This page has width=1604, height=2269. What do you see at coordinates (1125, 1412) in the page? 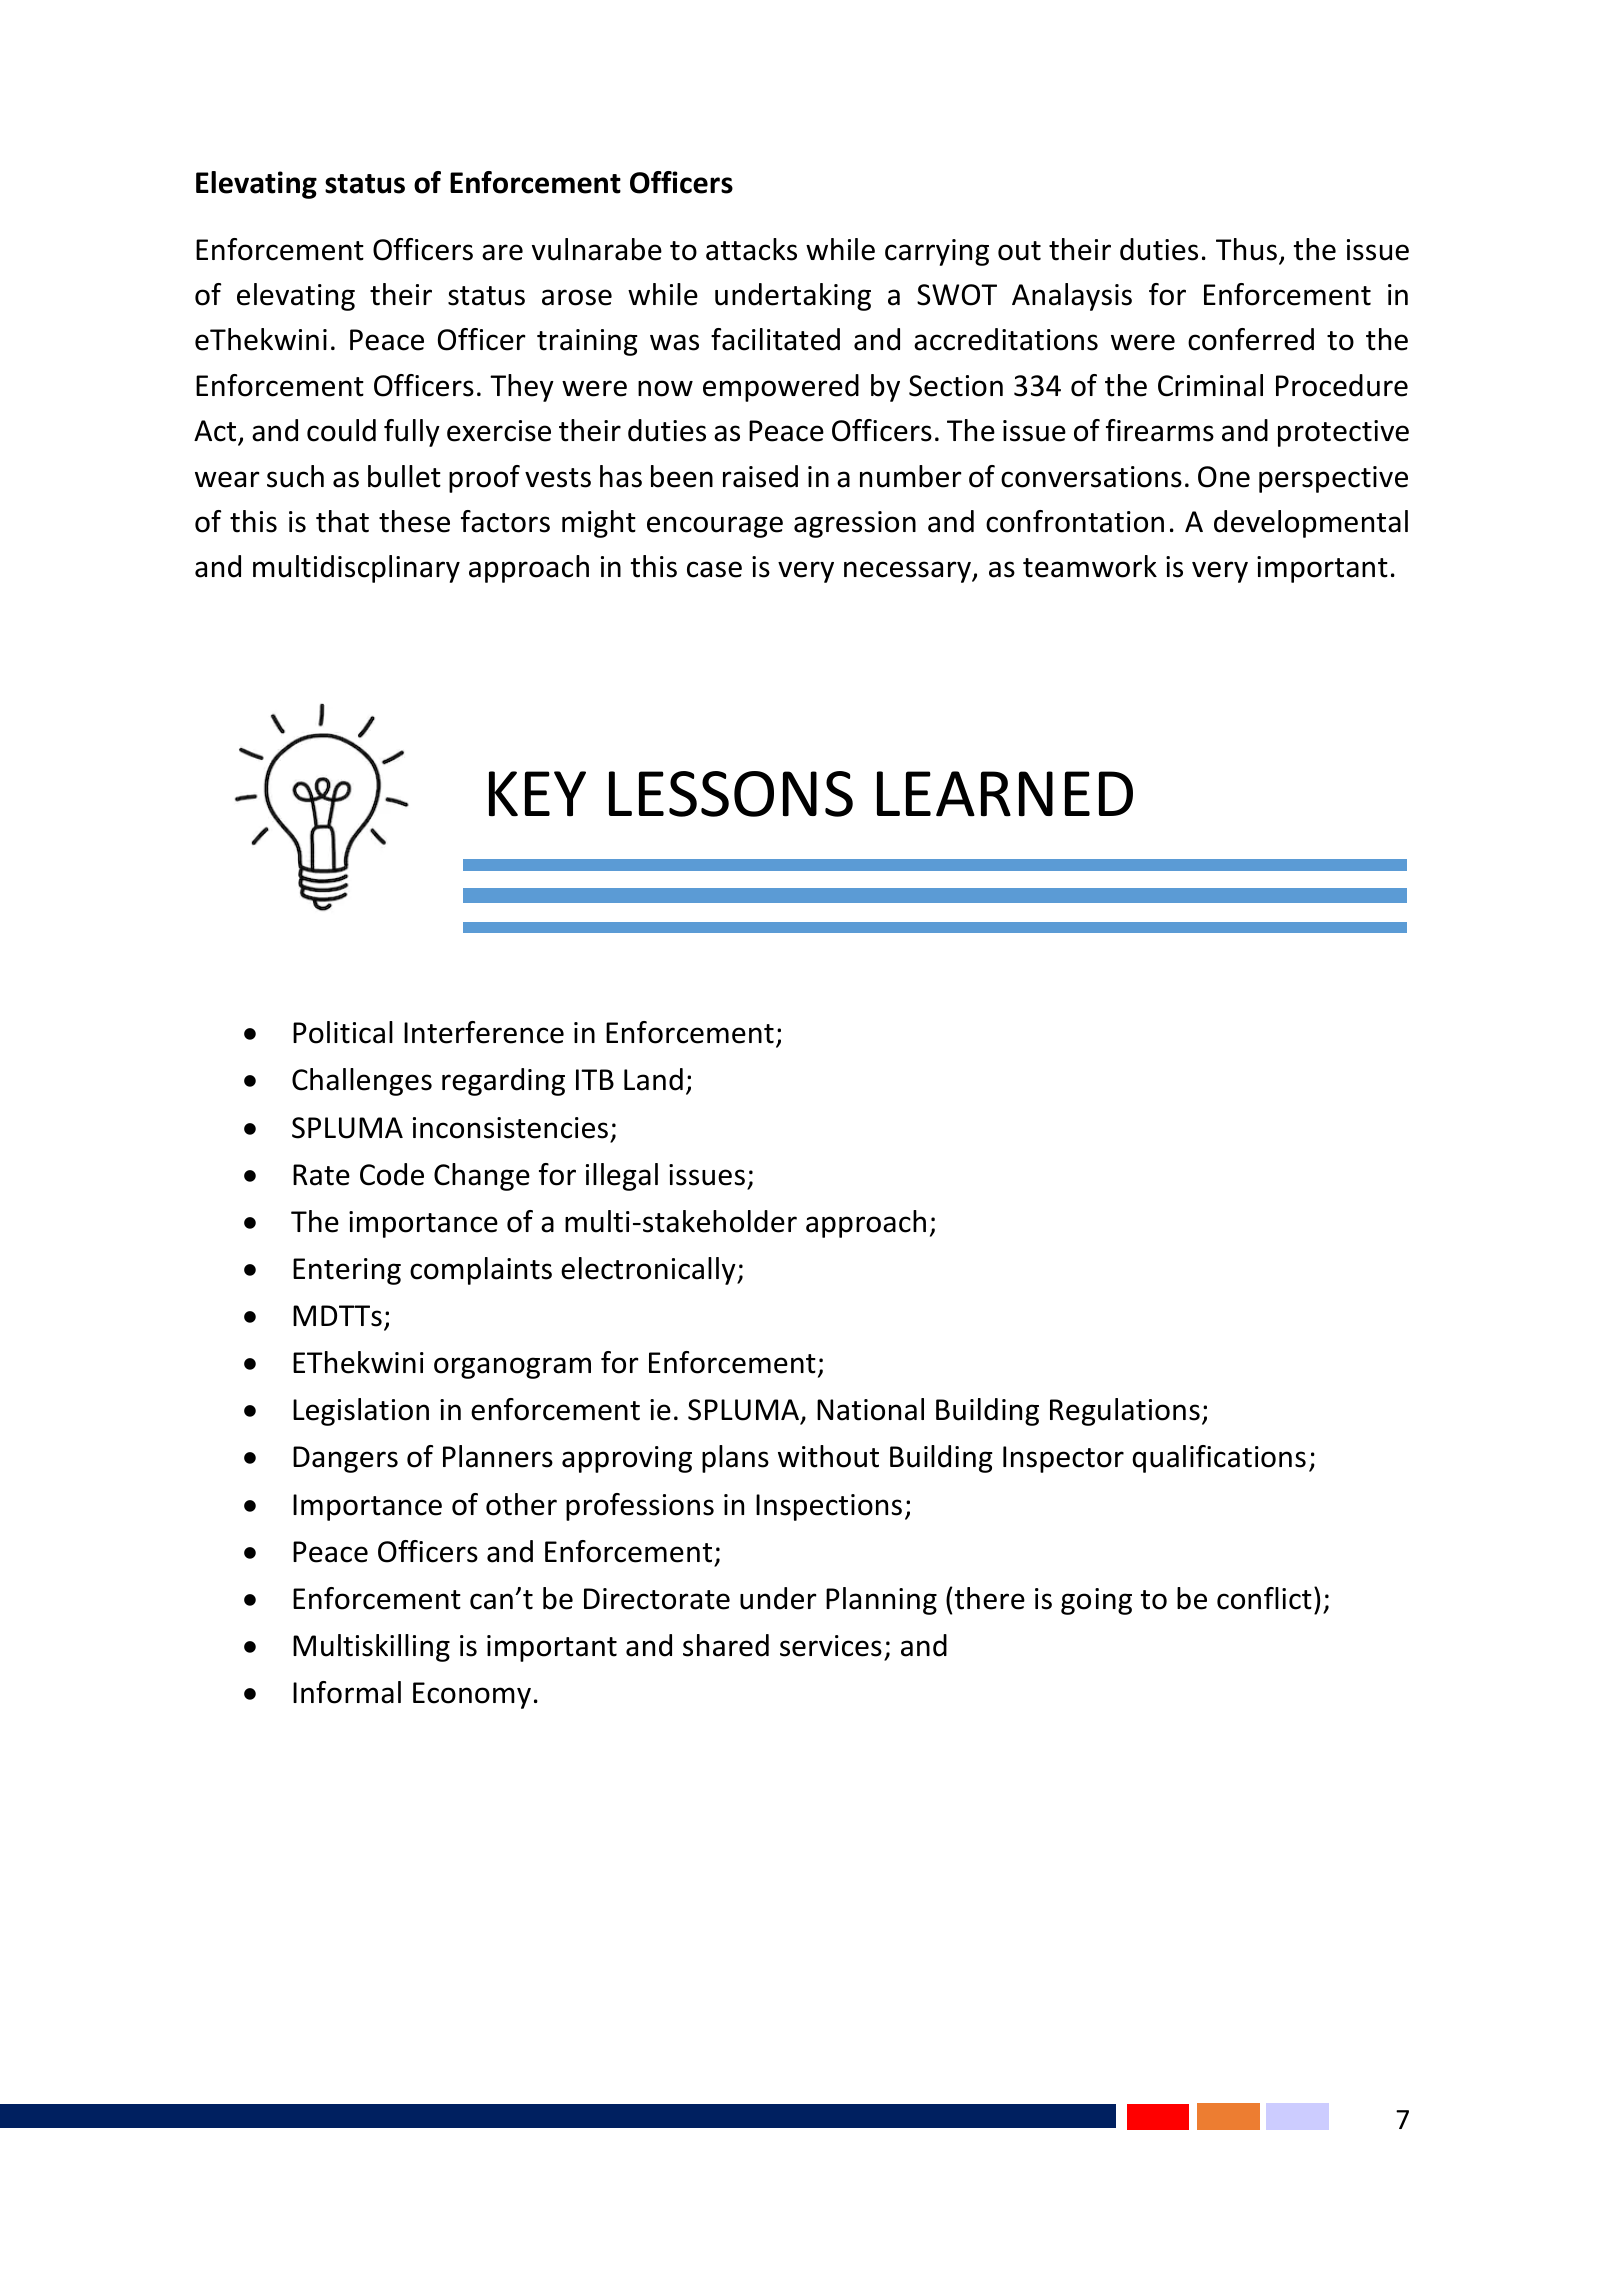
I see `Regulations` at bounding box center [1125, 1412].
